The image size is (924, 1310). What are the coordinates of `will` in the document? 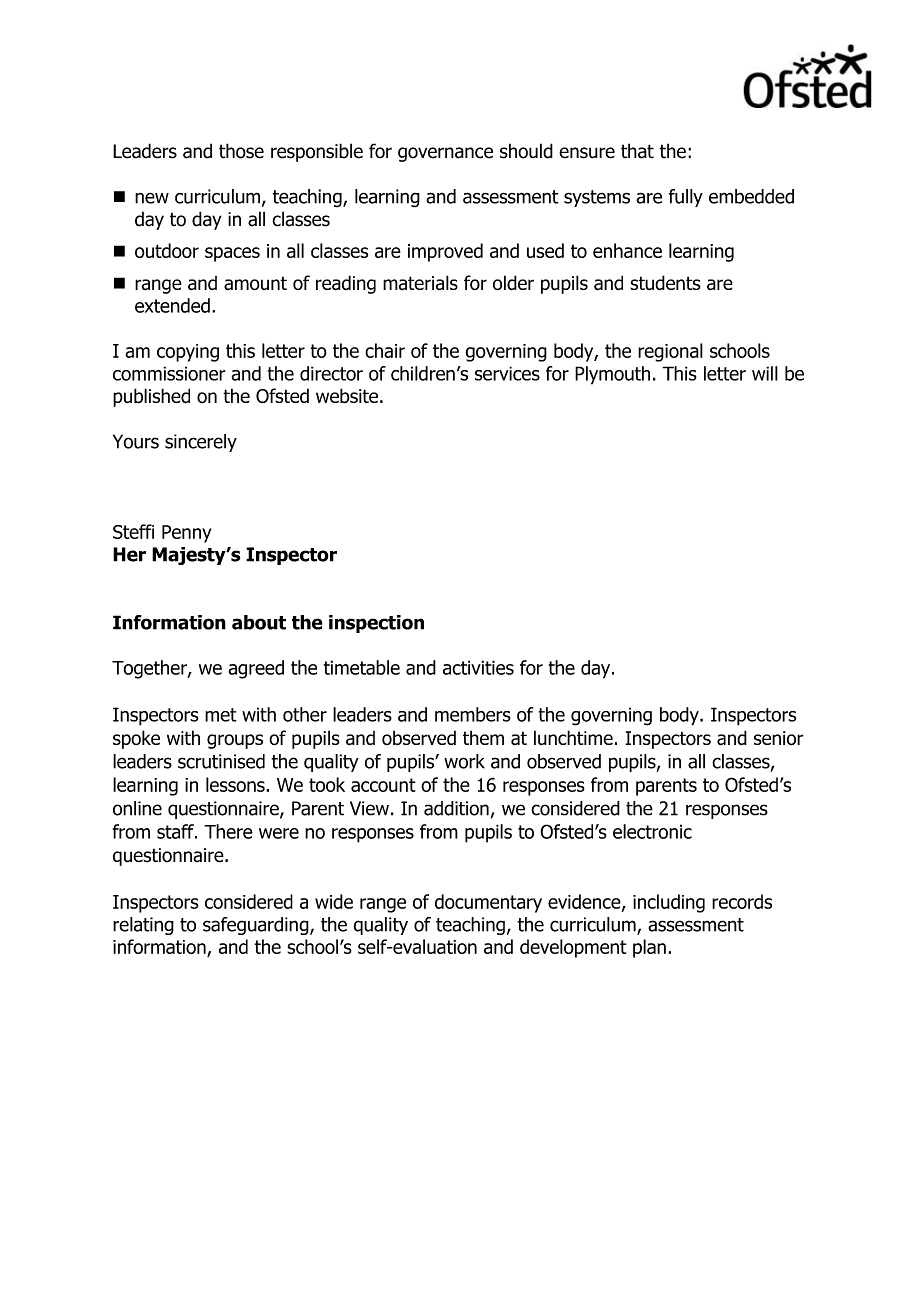 It's located at (765, 373).
